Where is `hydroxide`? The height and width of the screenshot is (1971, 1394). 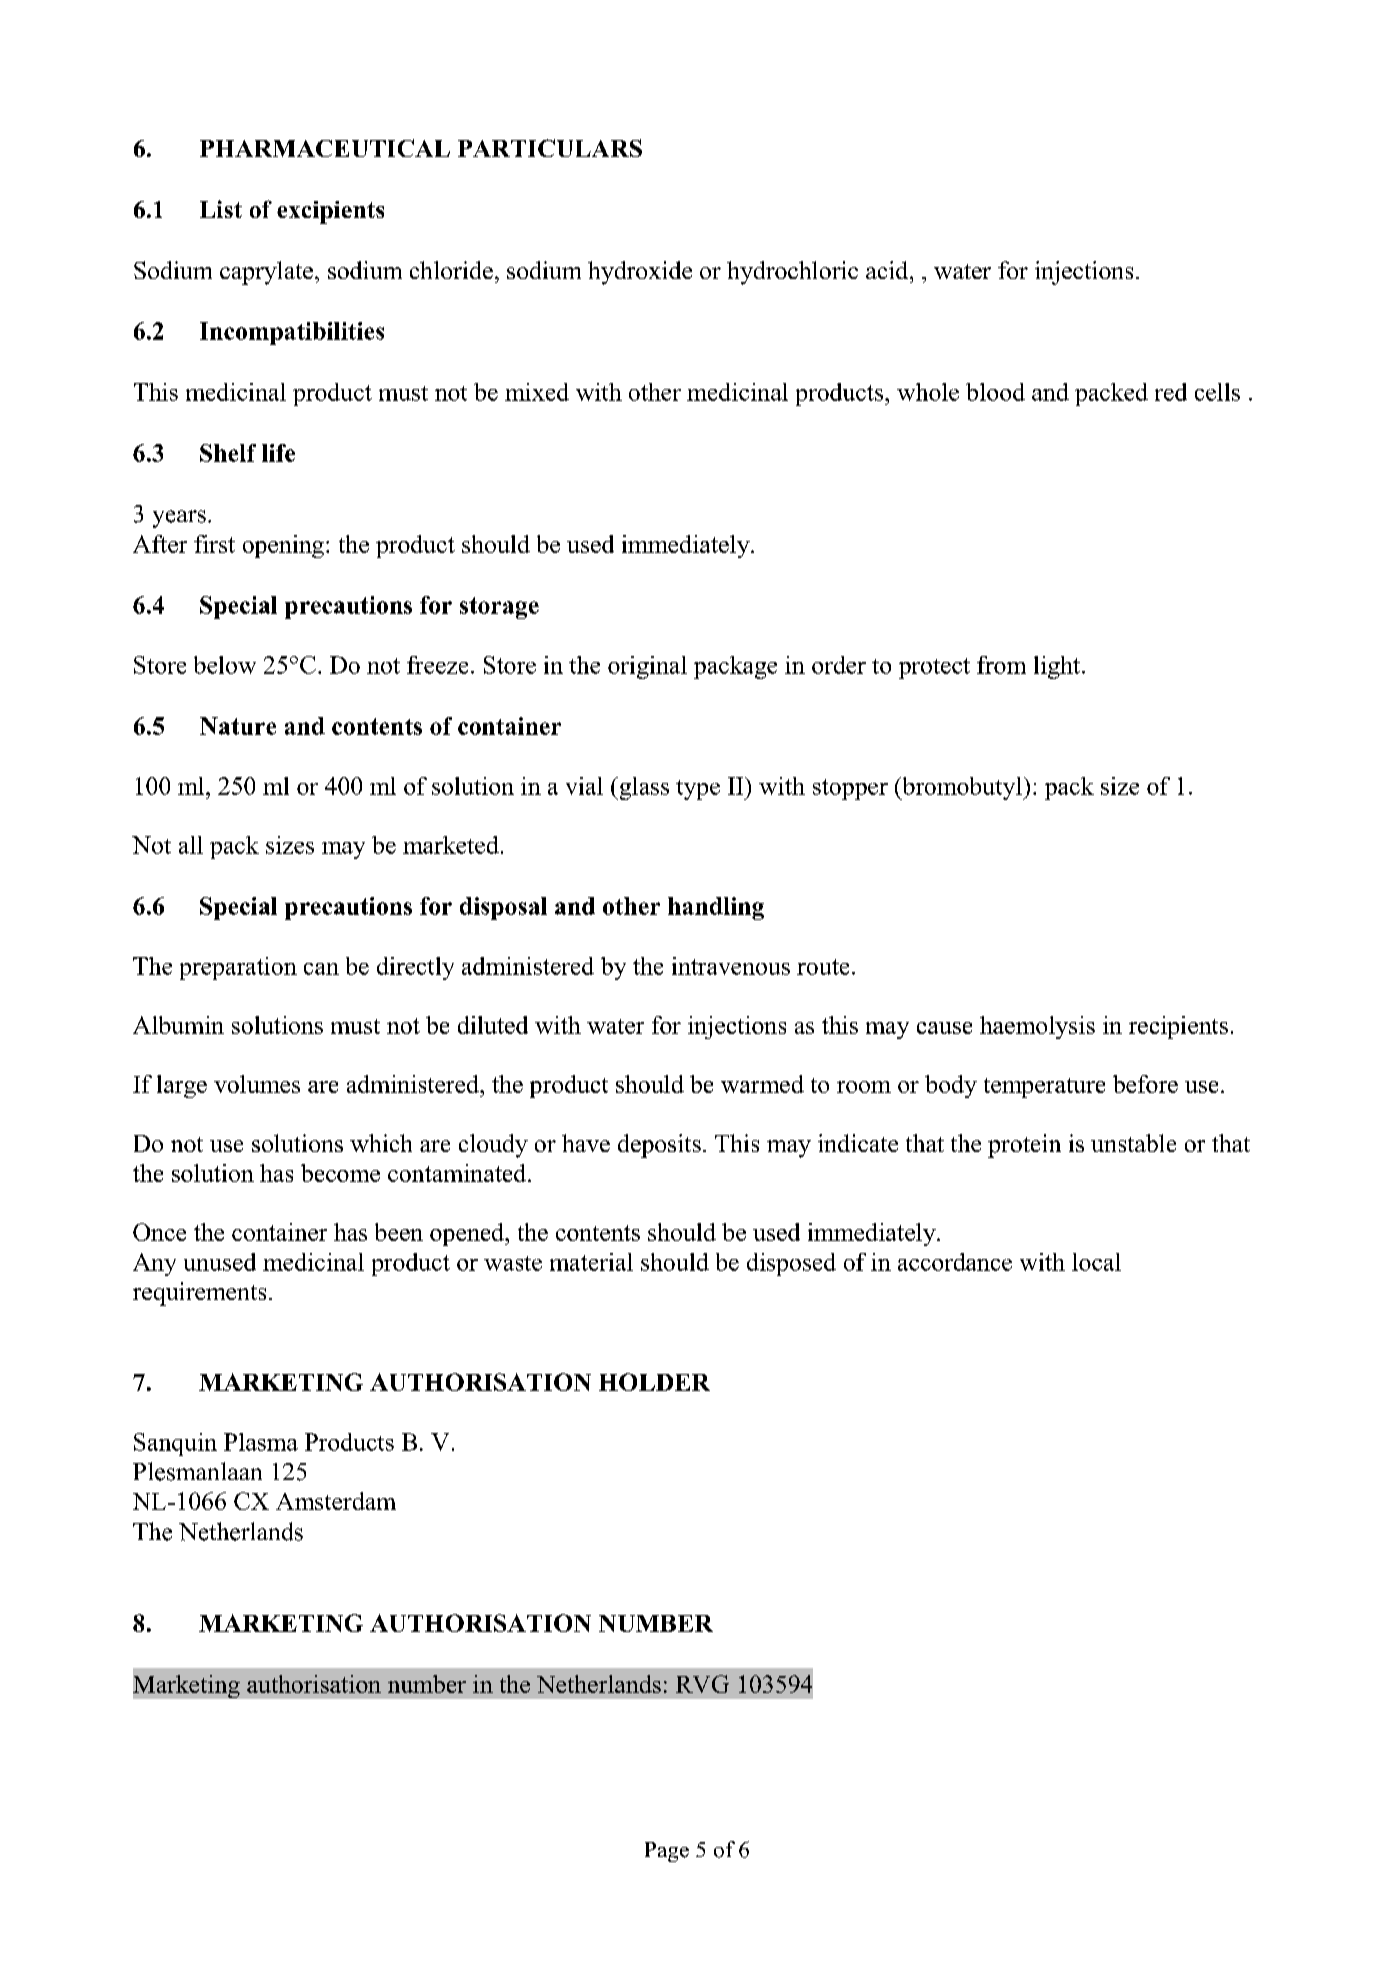
hydroxide is located at coordinates (640, 273).
